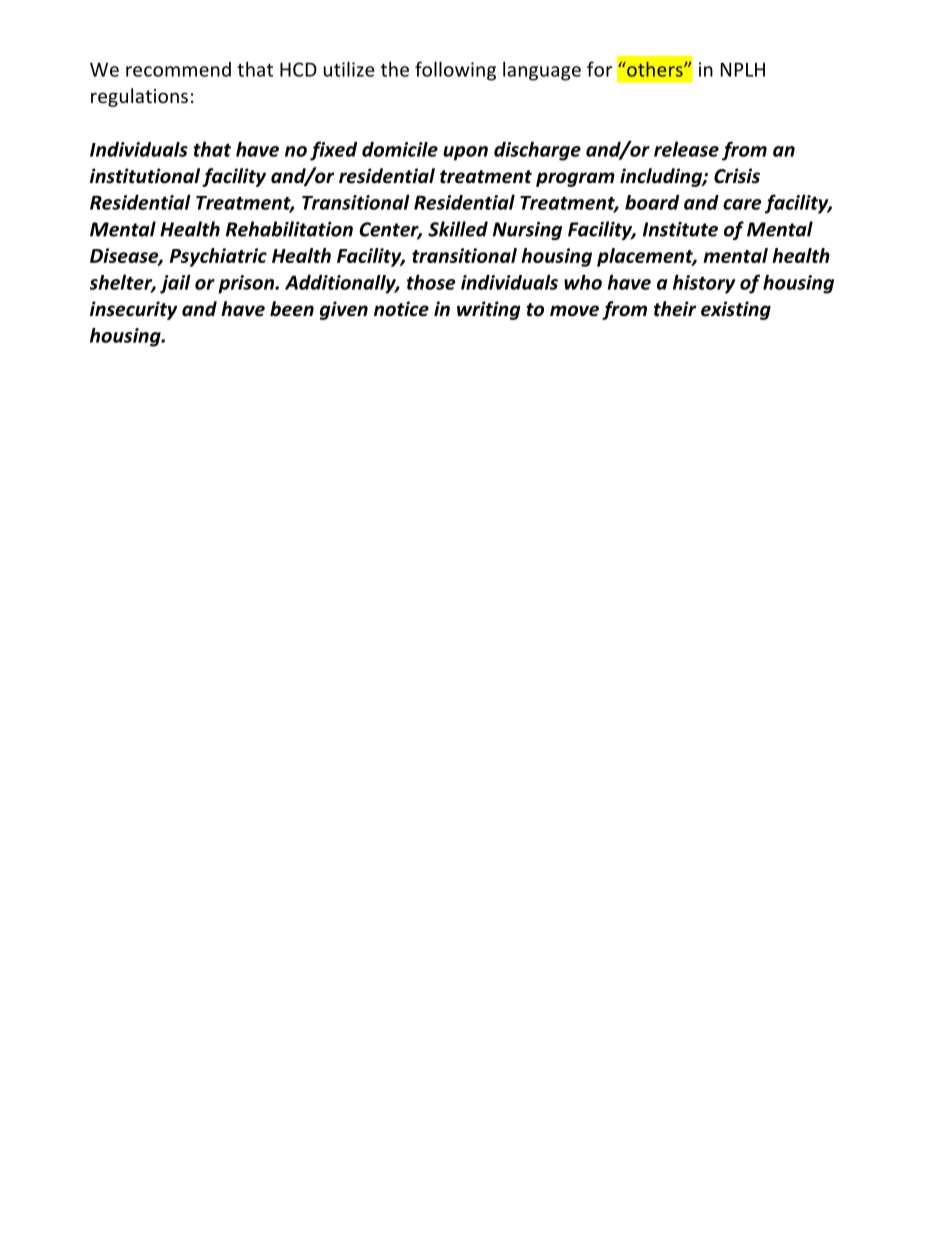  I want to click on insecurity, so click(134, 310).
